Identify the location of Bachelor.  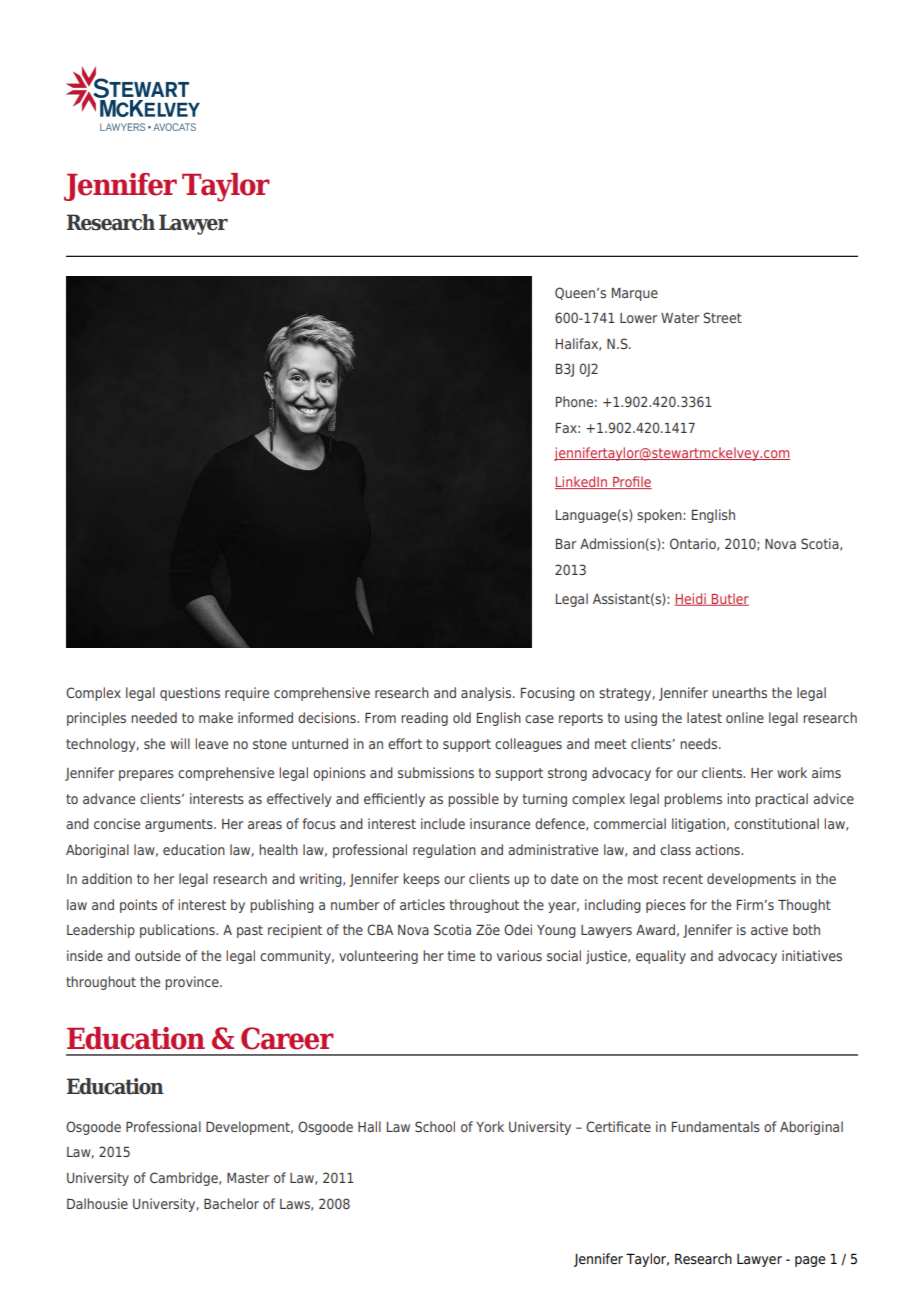
(231, 1203).
